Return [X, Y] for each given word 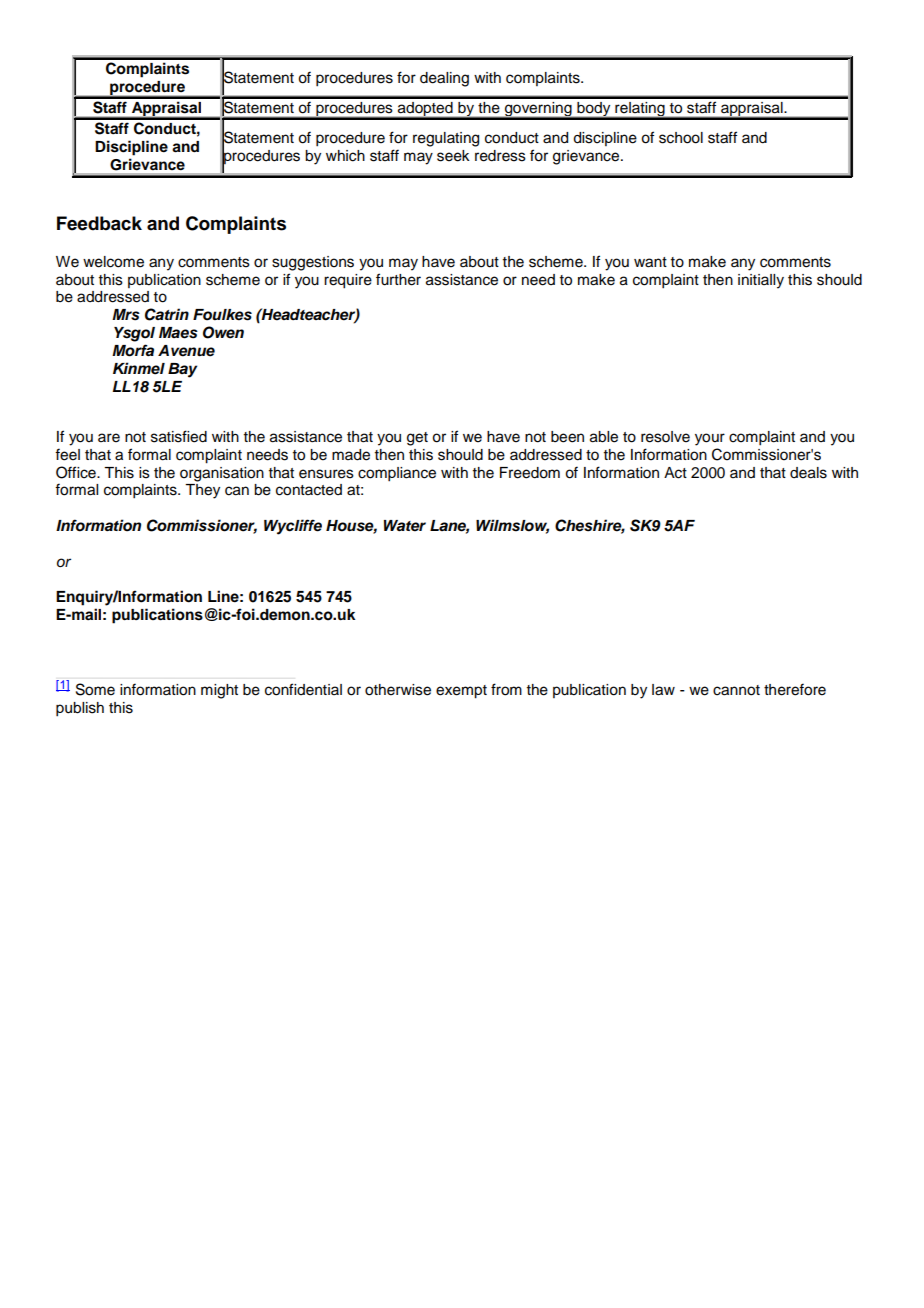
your [710, 439]
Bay [182, 370]
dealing [444, 79]
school [681, 138]
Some [95, 689]
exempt [461, 692]
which [345, 156]
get [417, 439]
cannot [736, 690]
